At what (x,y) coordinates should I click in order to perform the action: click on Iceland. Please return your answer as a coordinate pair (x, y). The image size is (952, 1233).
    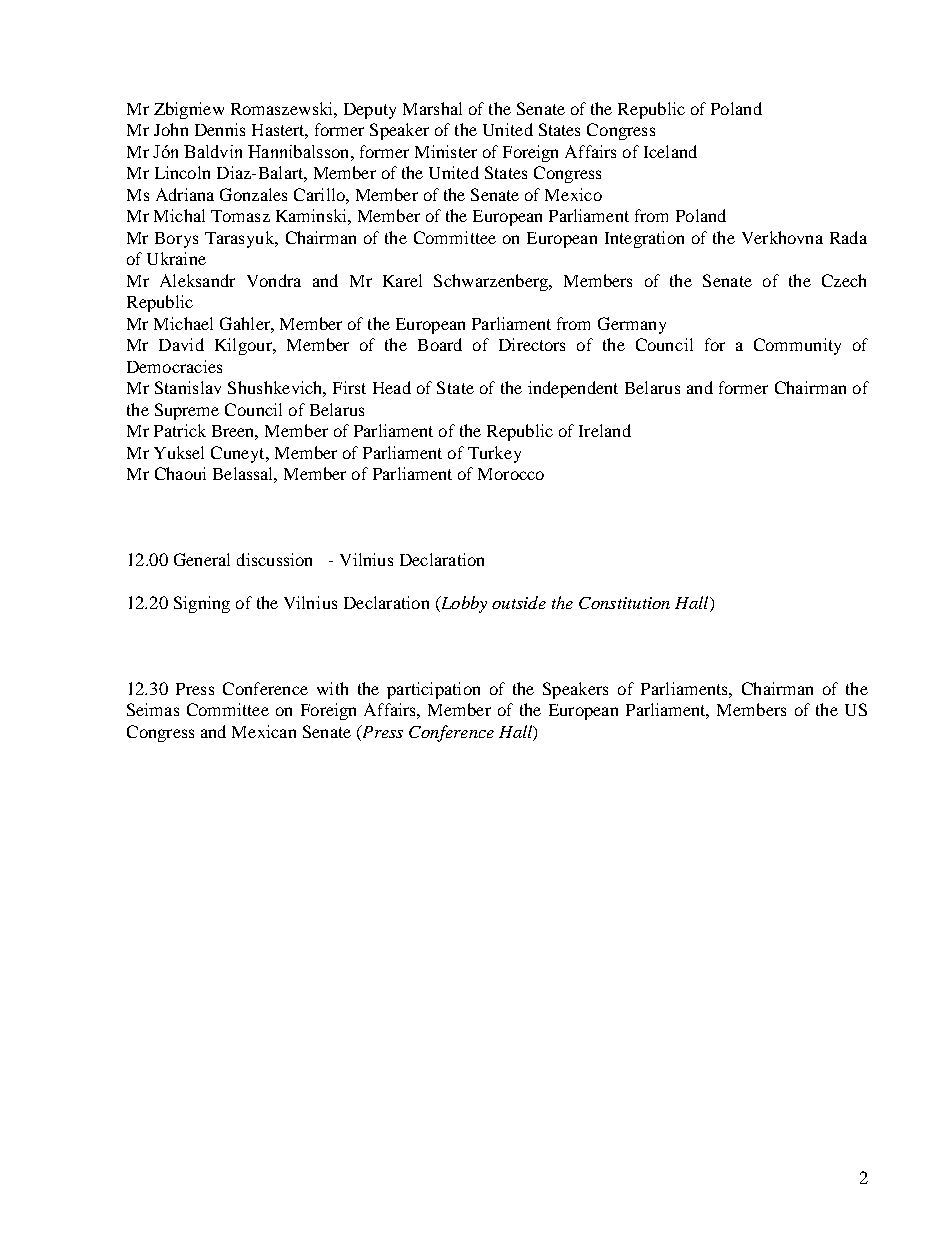
    Looking at the image, I should click on (670, 151).
